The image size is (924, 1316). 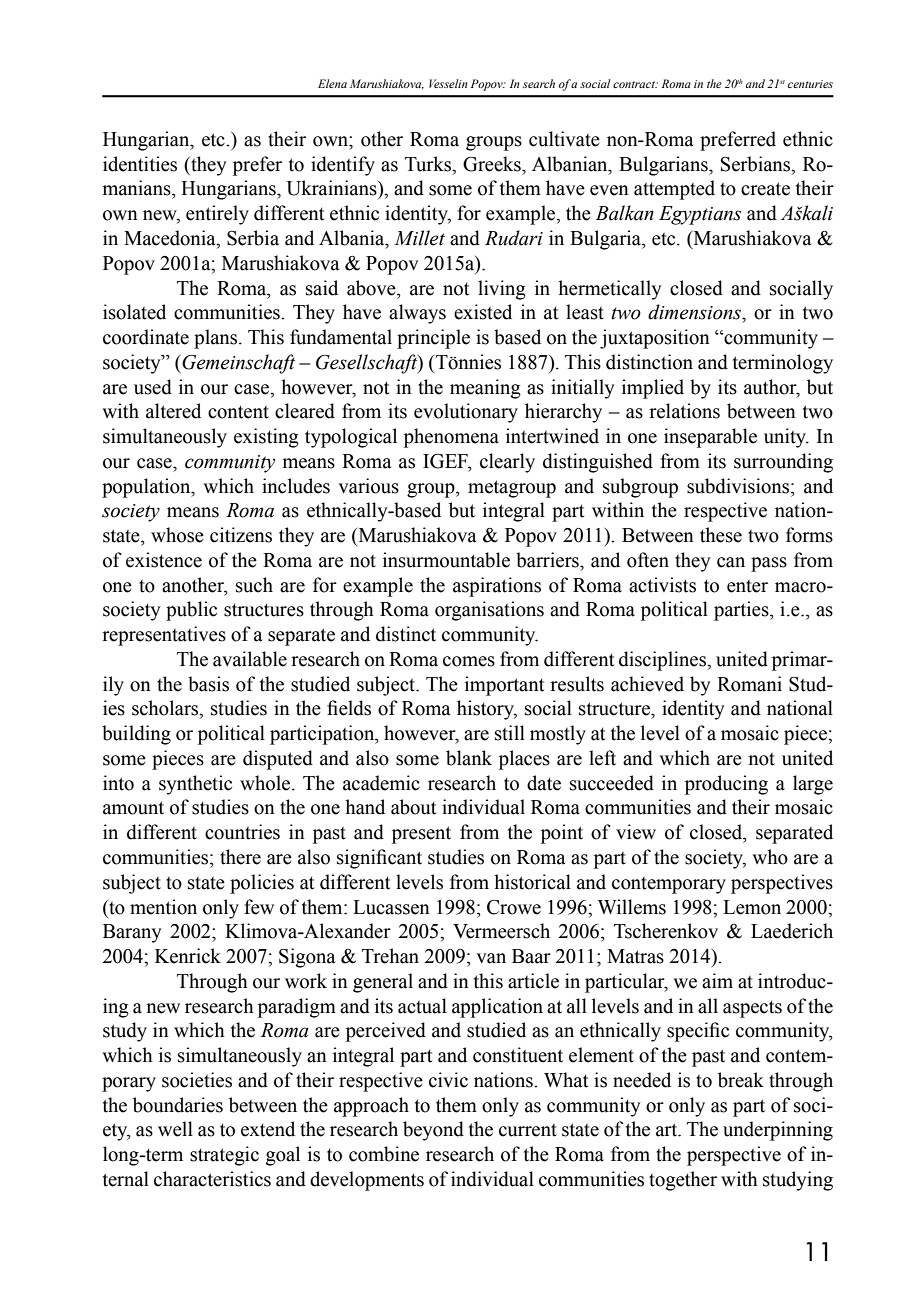 I want to click on identities, so click(x=140, y=164).
